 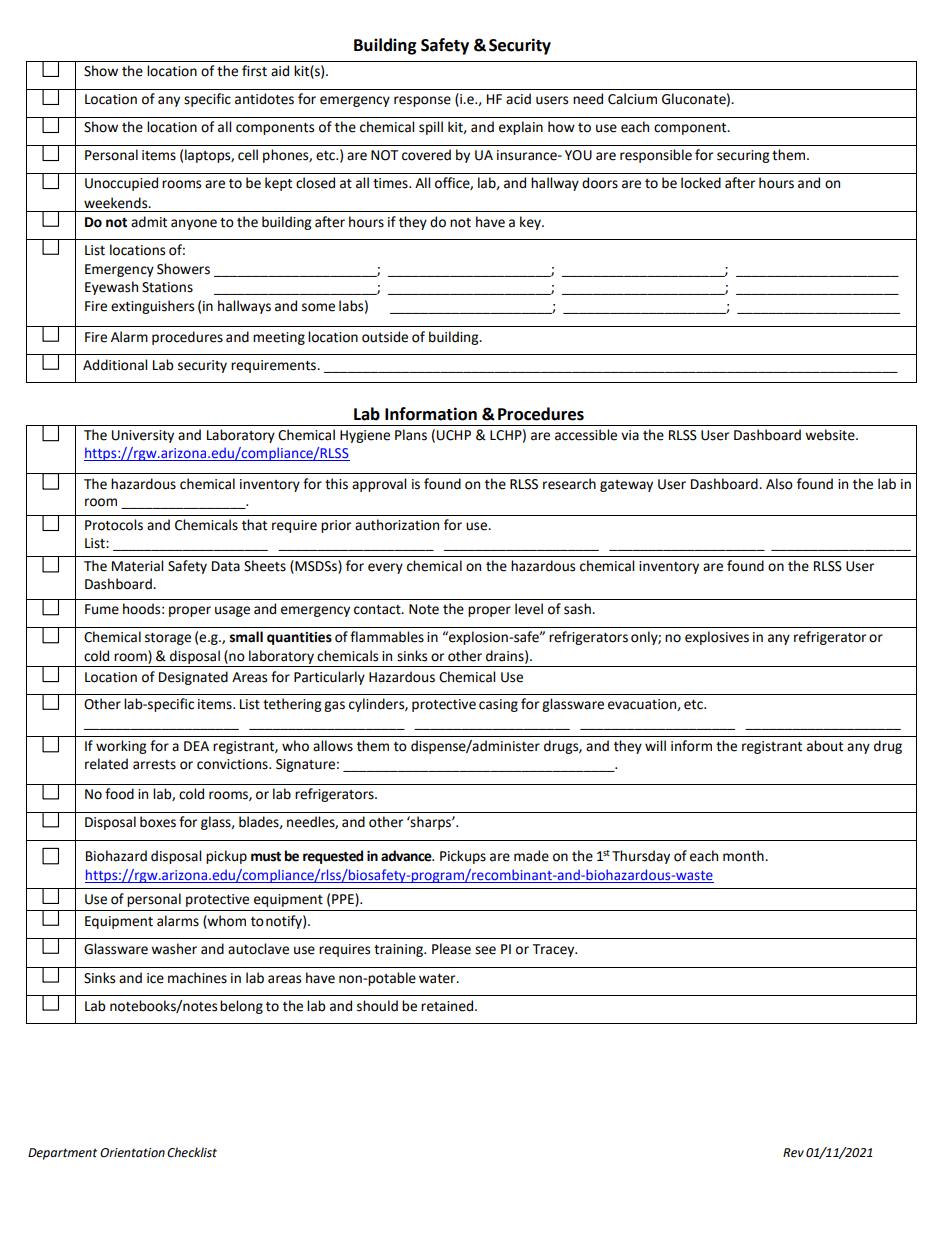 I want to click on sash, so click(x=578, y=609).
